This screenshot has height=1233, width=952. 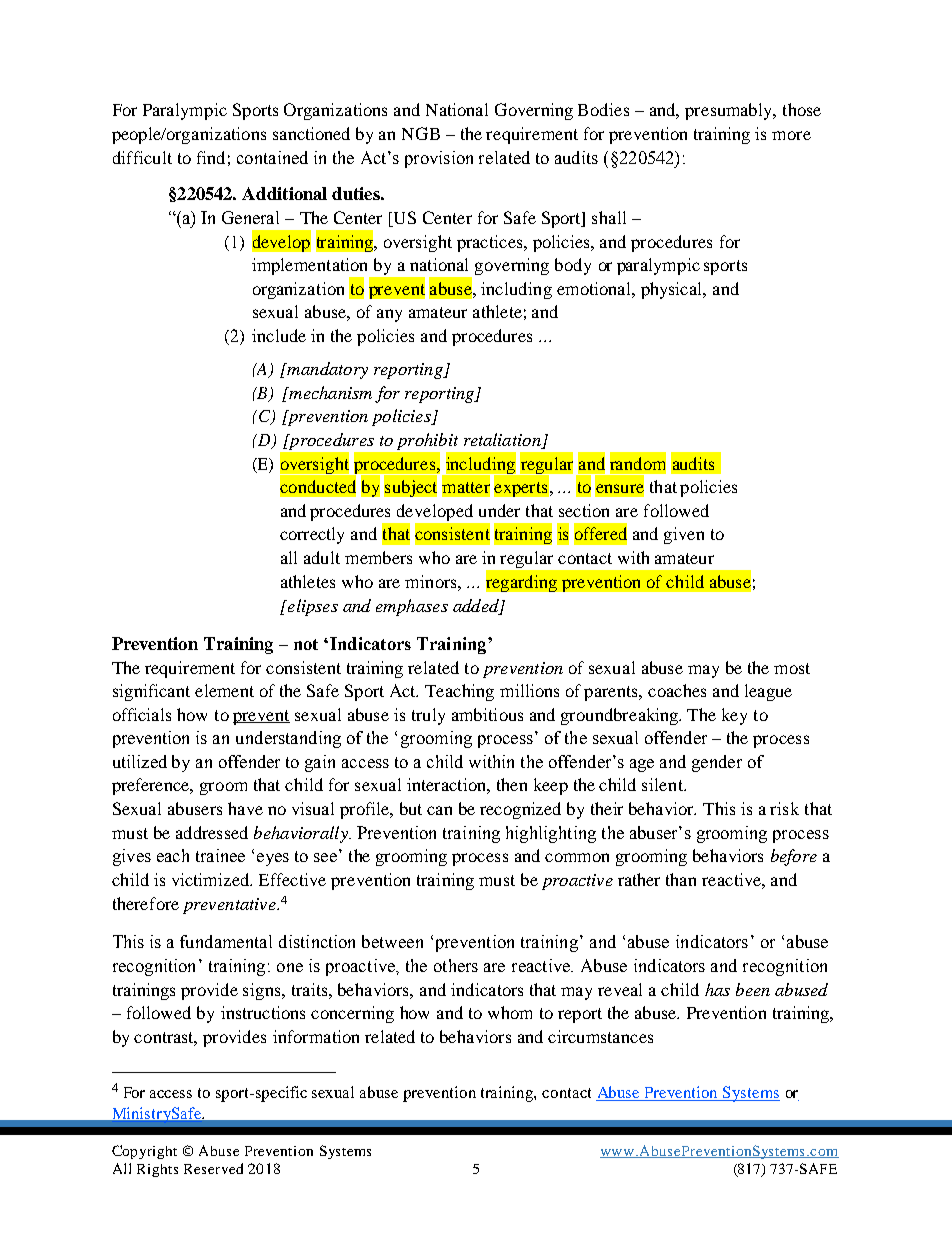 What do you see at coordinates (211, 157) in the screenshot?
I see `find` at bounding box center [211, 157].
